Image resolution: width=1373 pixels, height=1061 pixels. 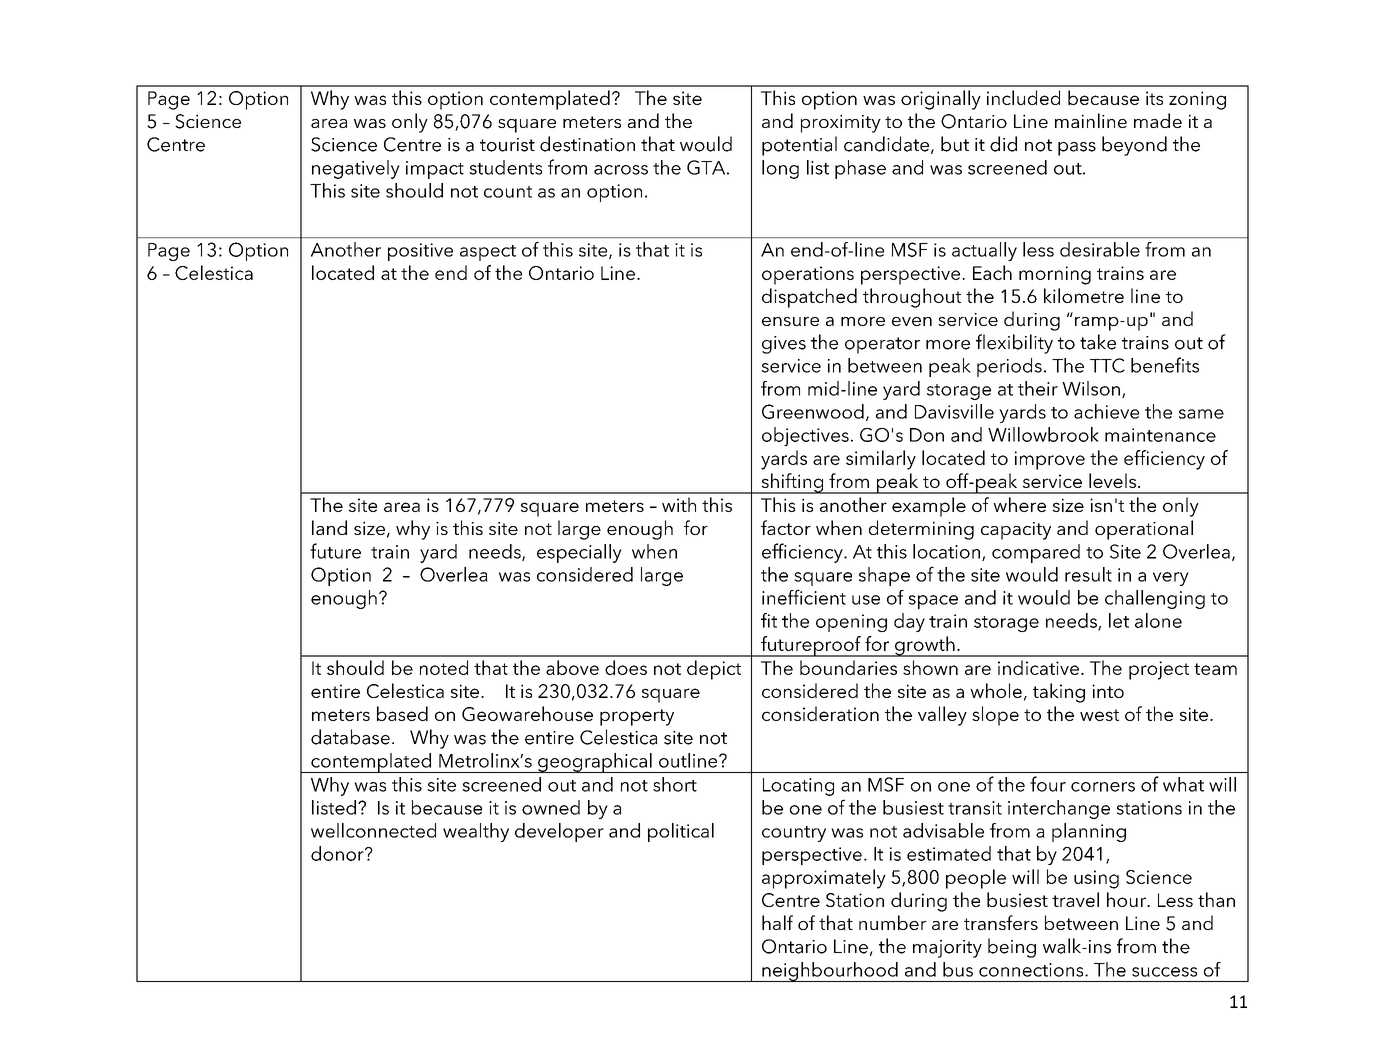 I want to click on land, so click(x=329, y=527).
